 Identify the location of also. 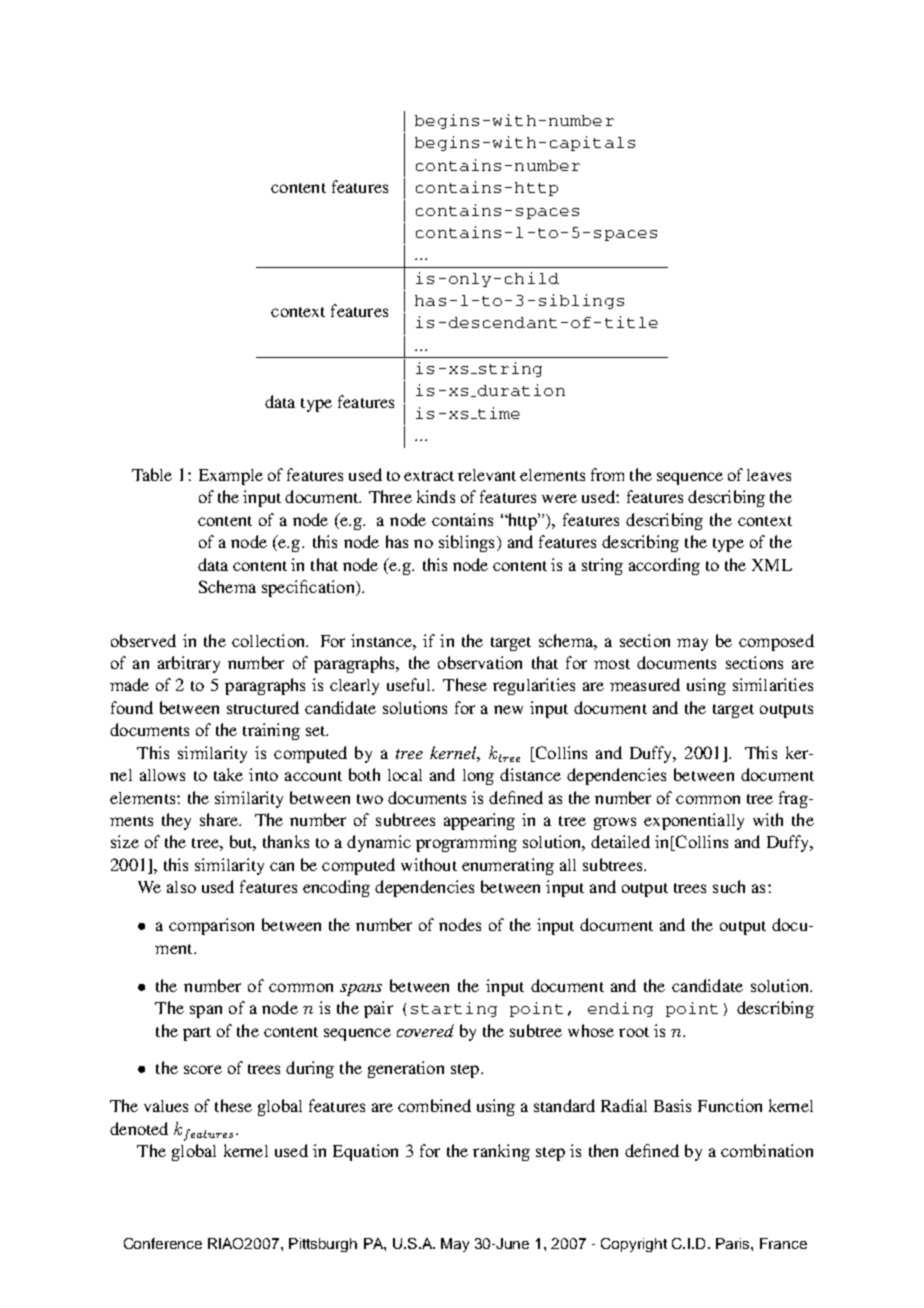
(181, 887).
